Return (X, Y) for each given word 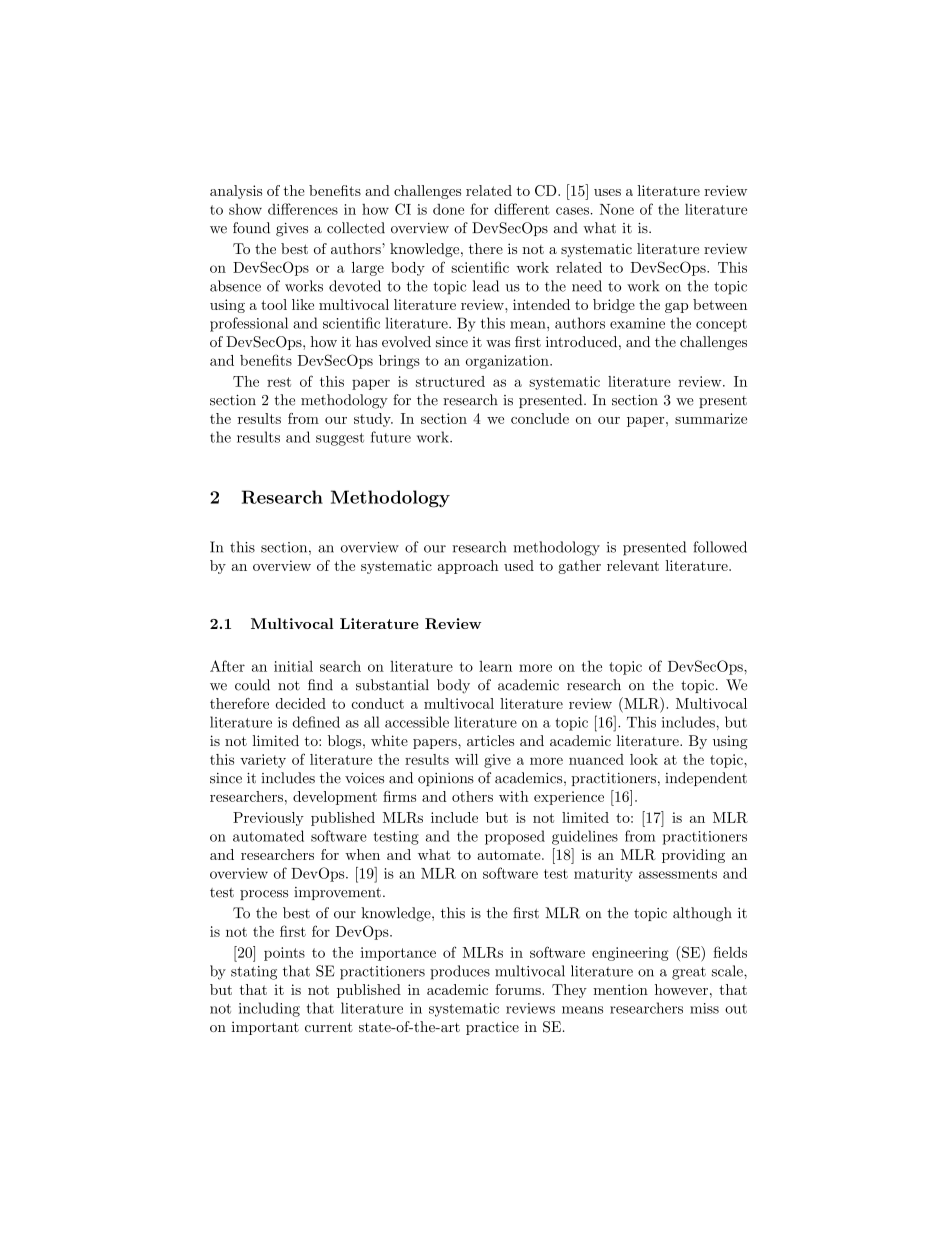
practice (492, 1028)
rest (279, 382)
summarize (711, 418)
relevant (633, 565)
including (269, 1009)
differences (303, 209)
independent (706, 779)
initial (293, 666)
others (472, 796)
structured (450, 381)
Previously (268, 819)
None (617, 209)
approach (468, 567)
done (448, 209)
